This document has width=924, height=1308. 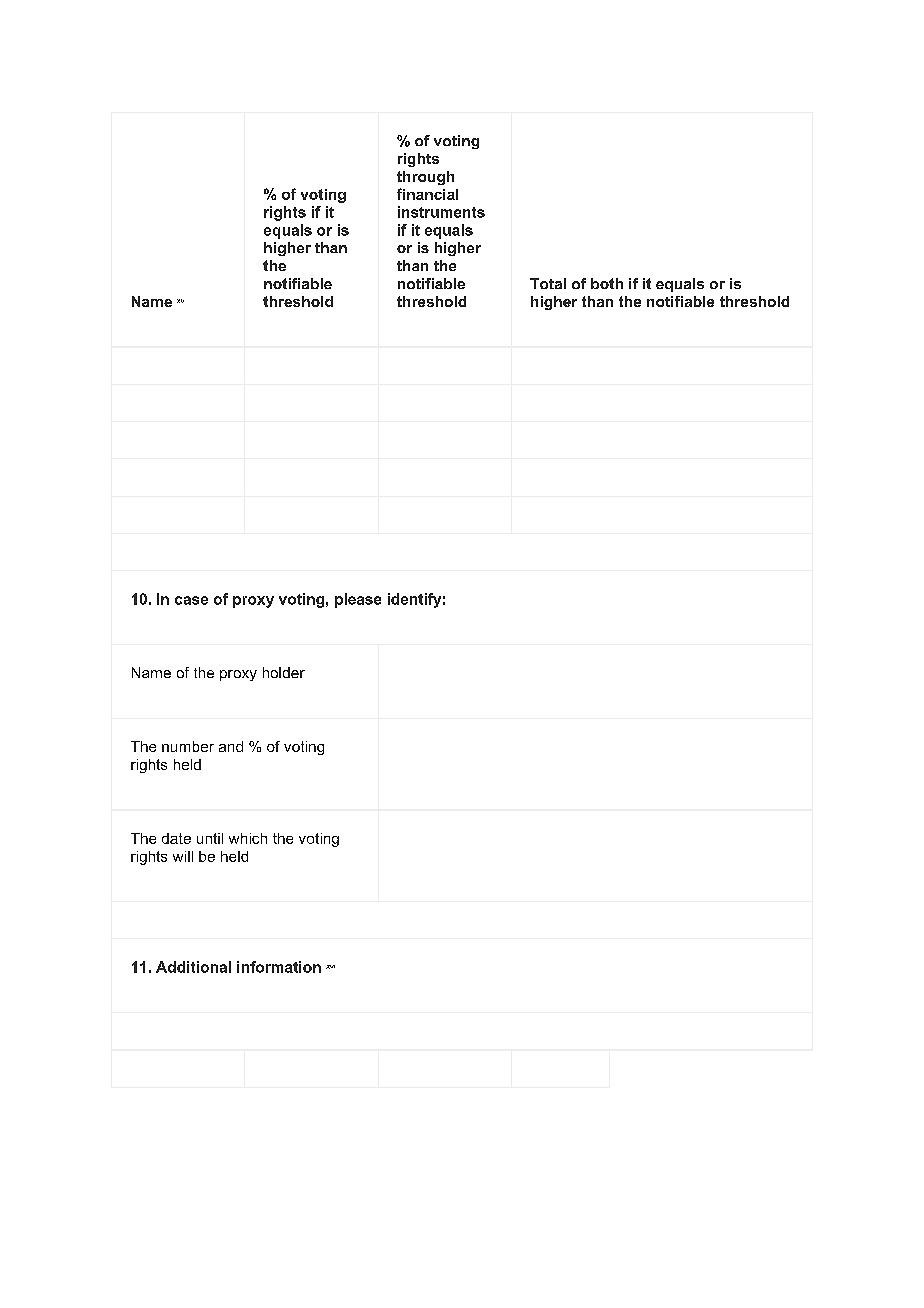 I want to click on please, so click(x=358, y=600).
